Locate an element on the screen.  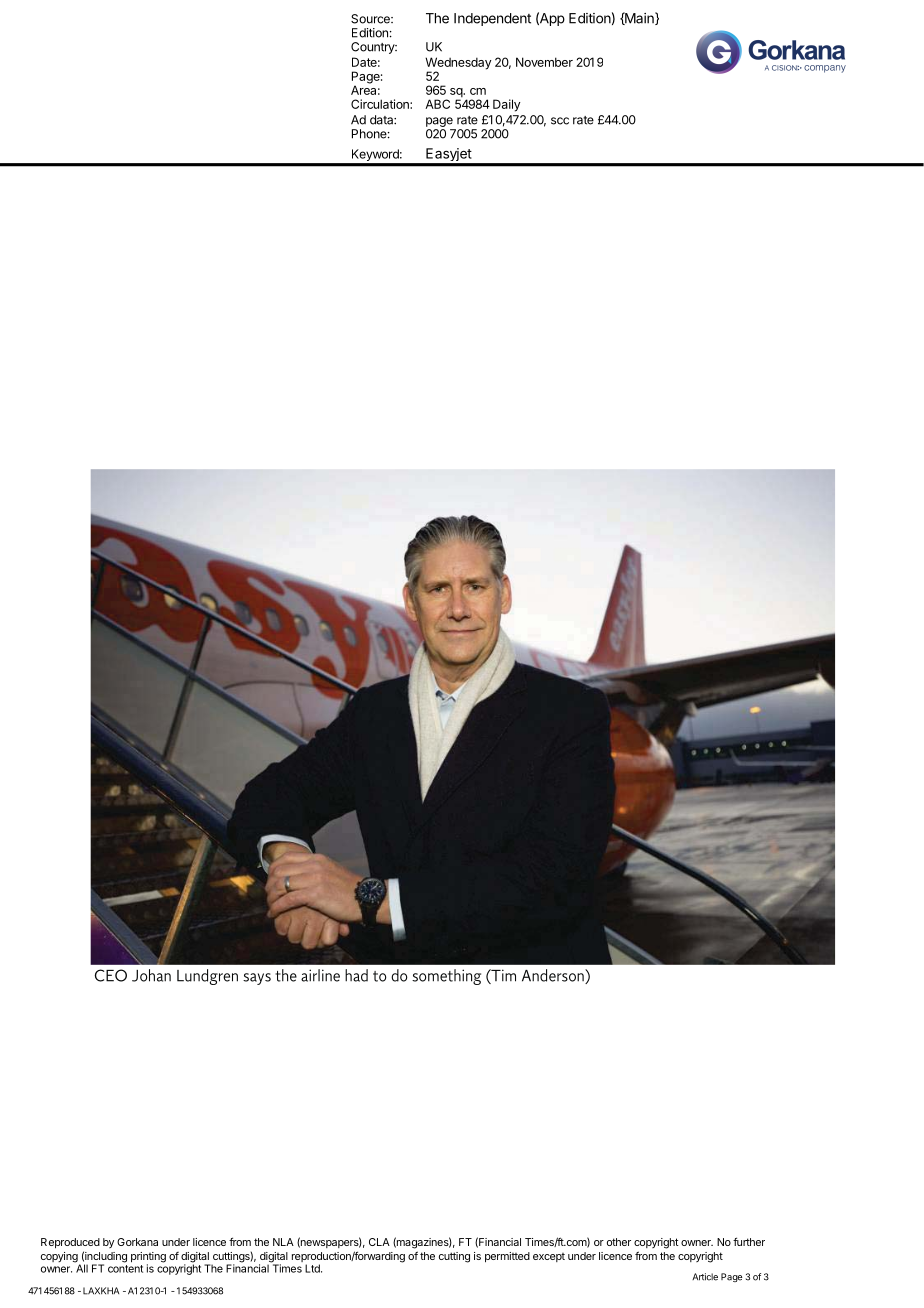
Anderson is located at coordinates (554, 976).
